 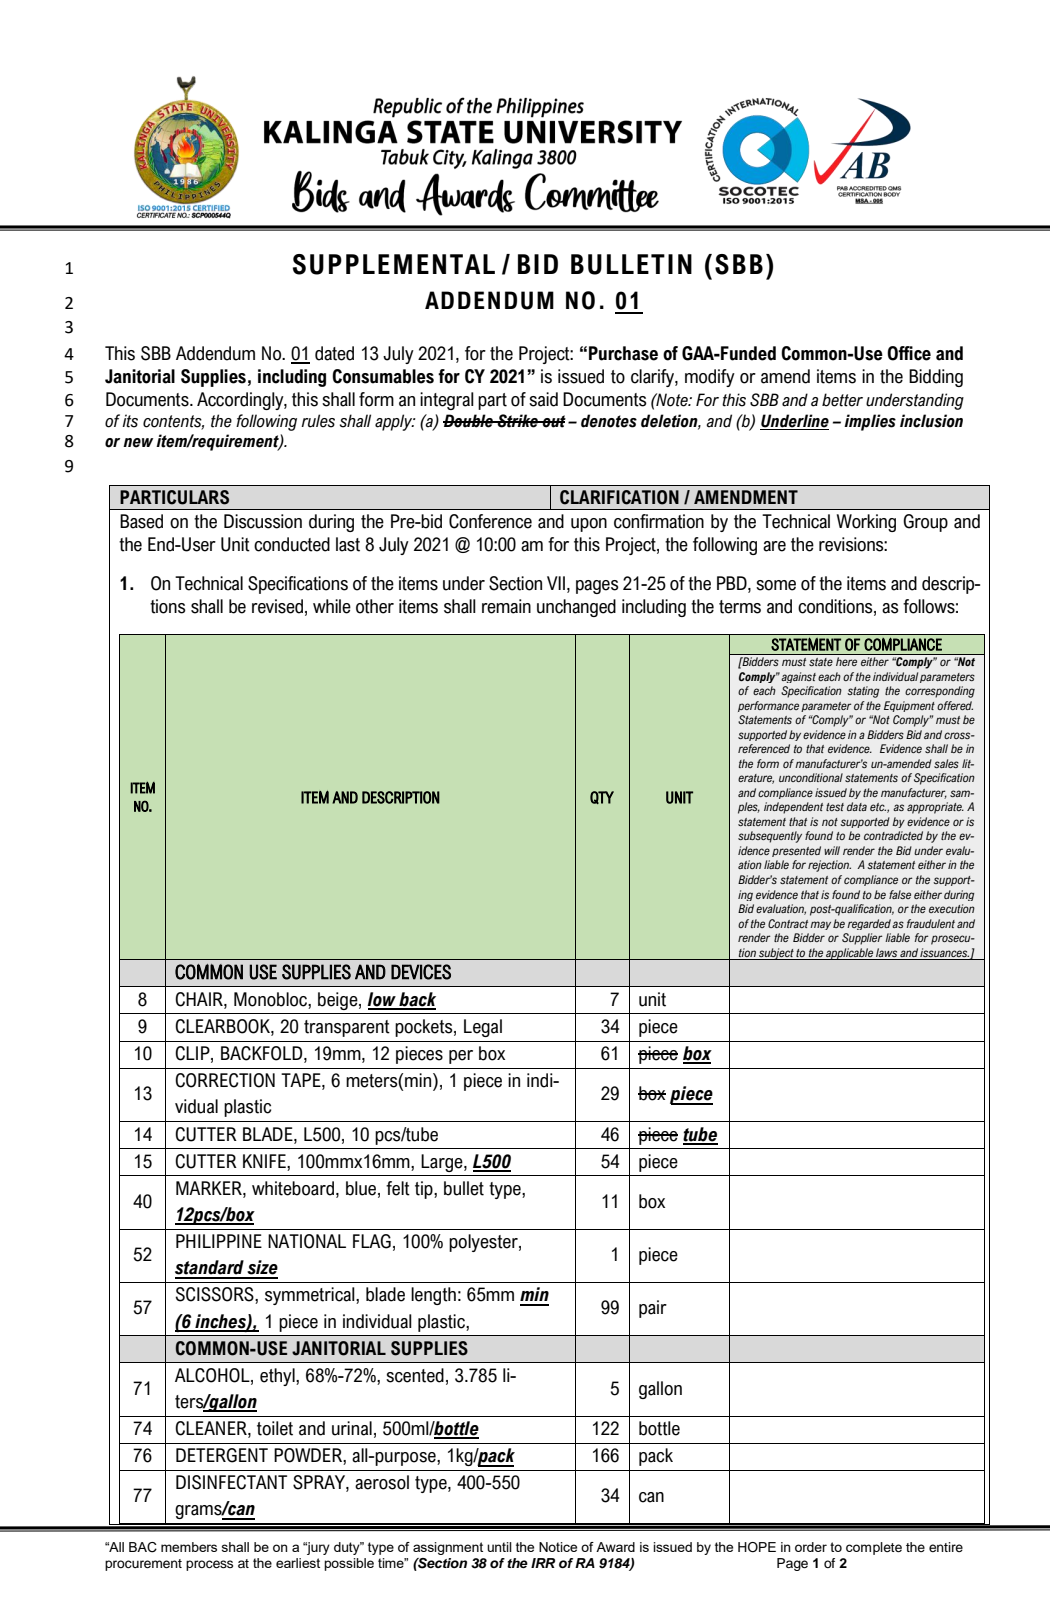 What do you see at coordinates (558, 1547) in the page?
I see `Notice` at bounding box center [558, 1547].
